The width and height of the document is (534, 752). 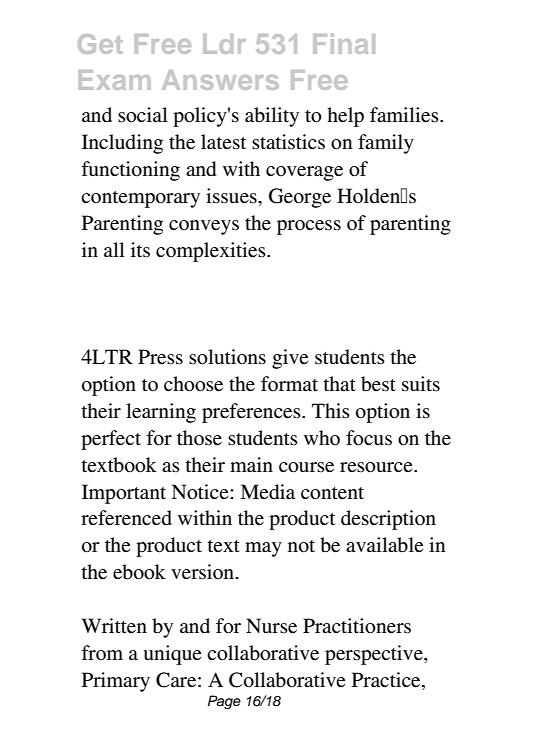 I want to click on format, so click(x=289, y=384).
